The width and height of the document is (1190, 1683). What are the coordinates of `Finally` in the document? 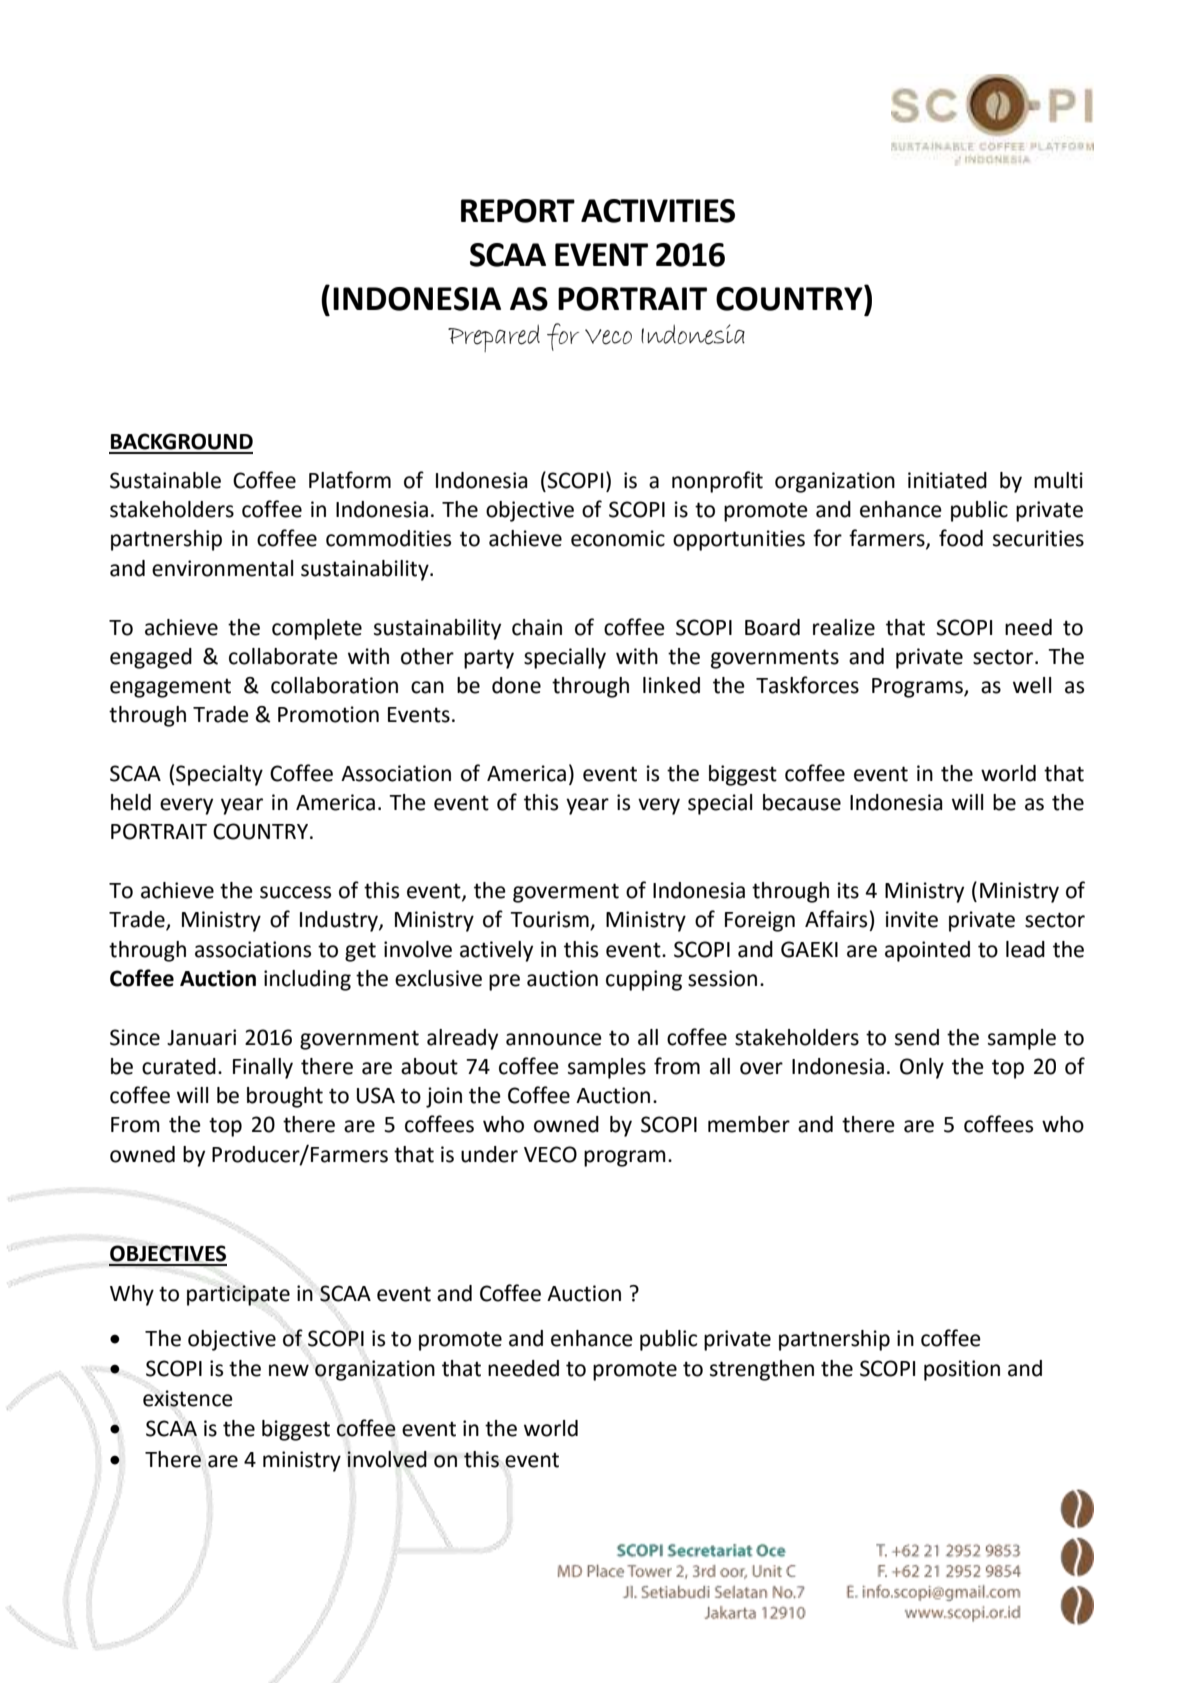 It's located at (263, 1068).
